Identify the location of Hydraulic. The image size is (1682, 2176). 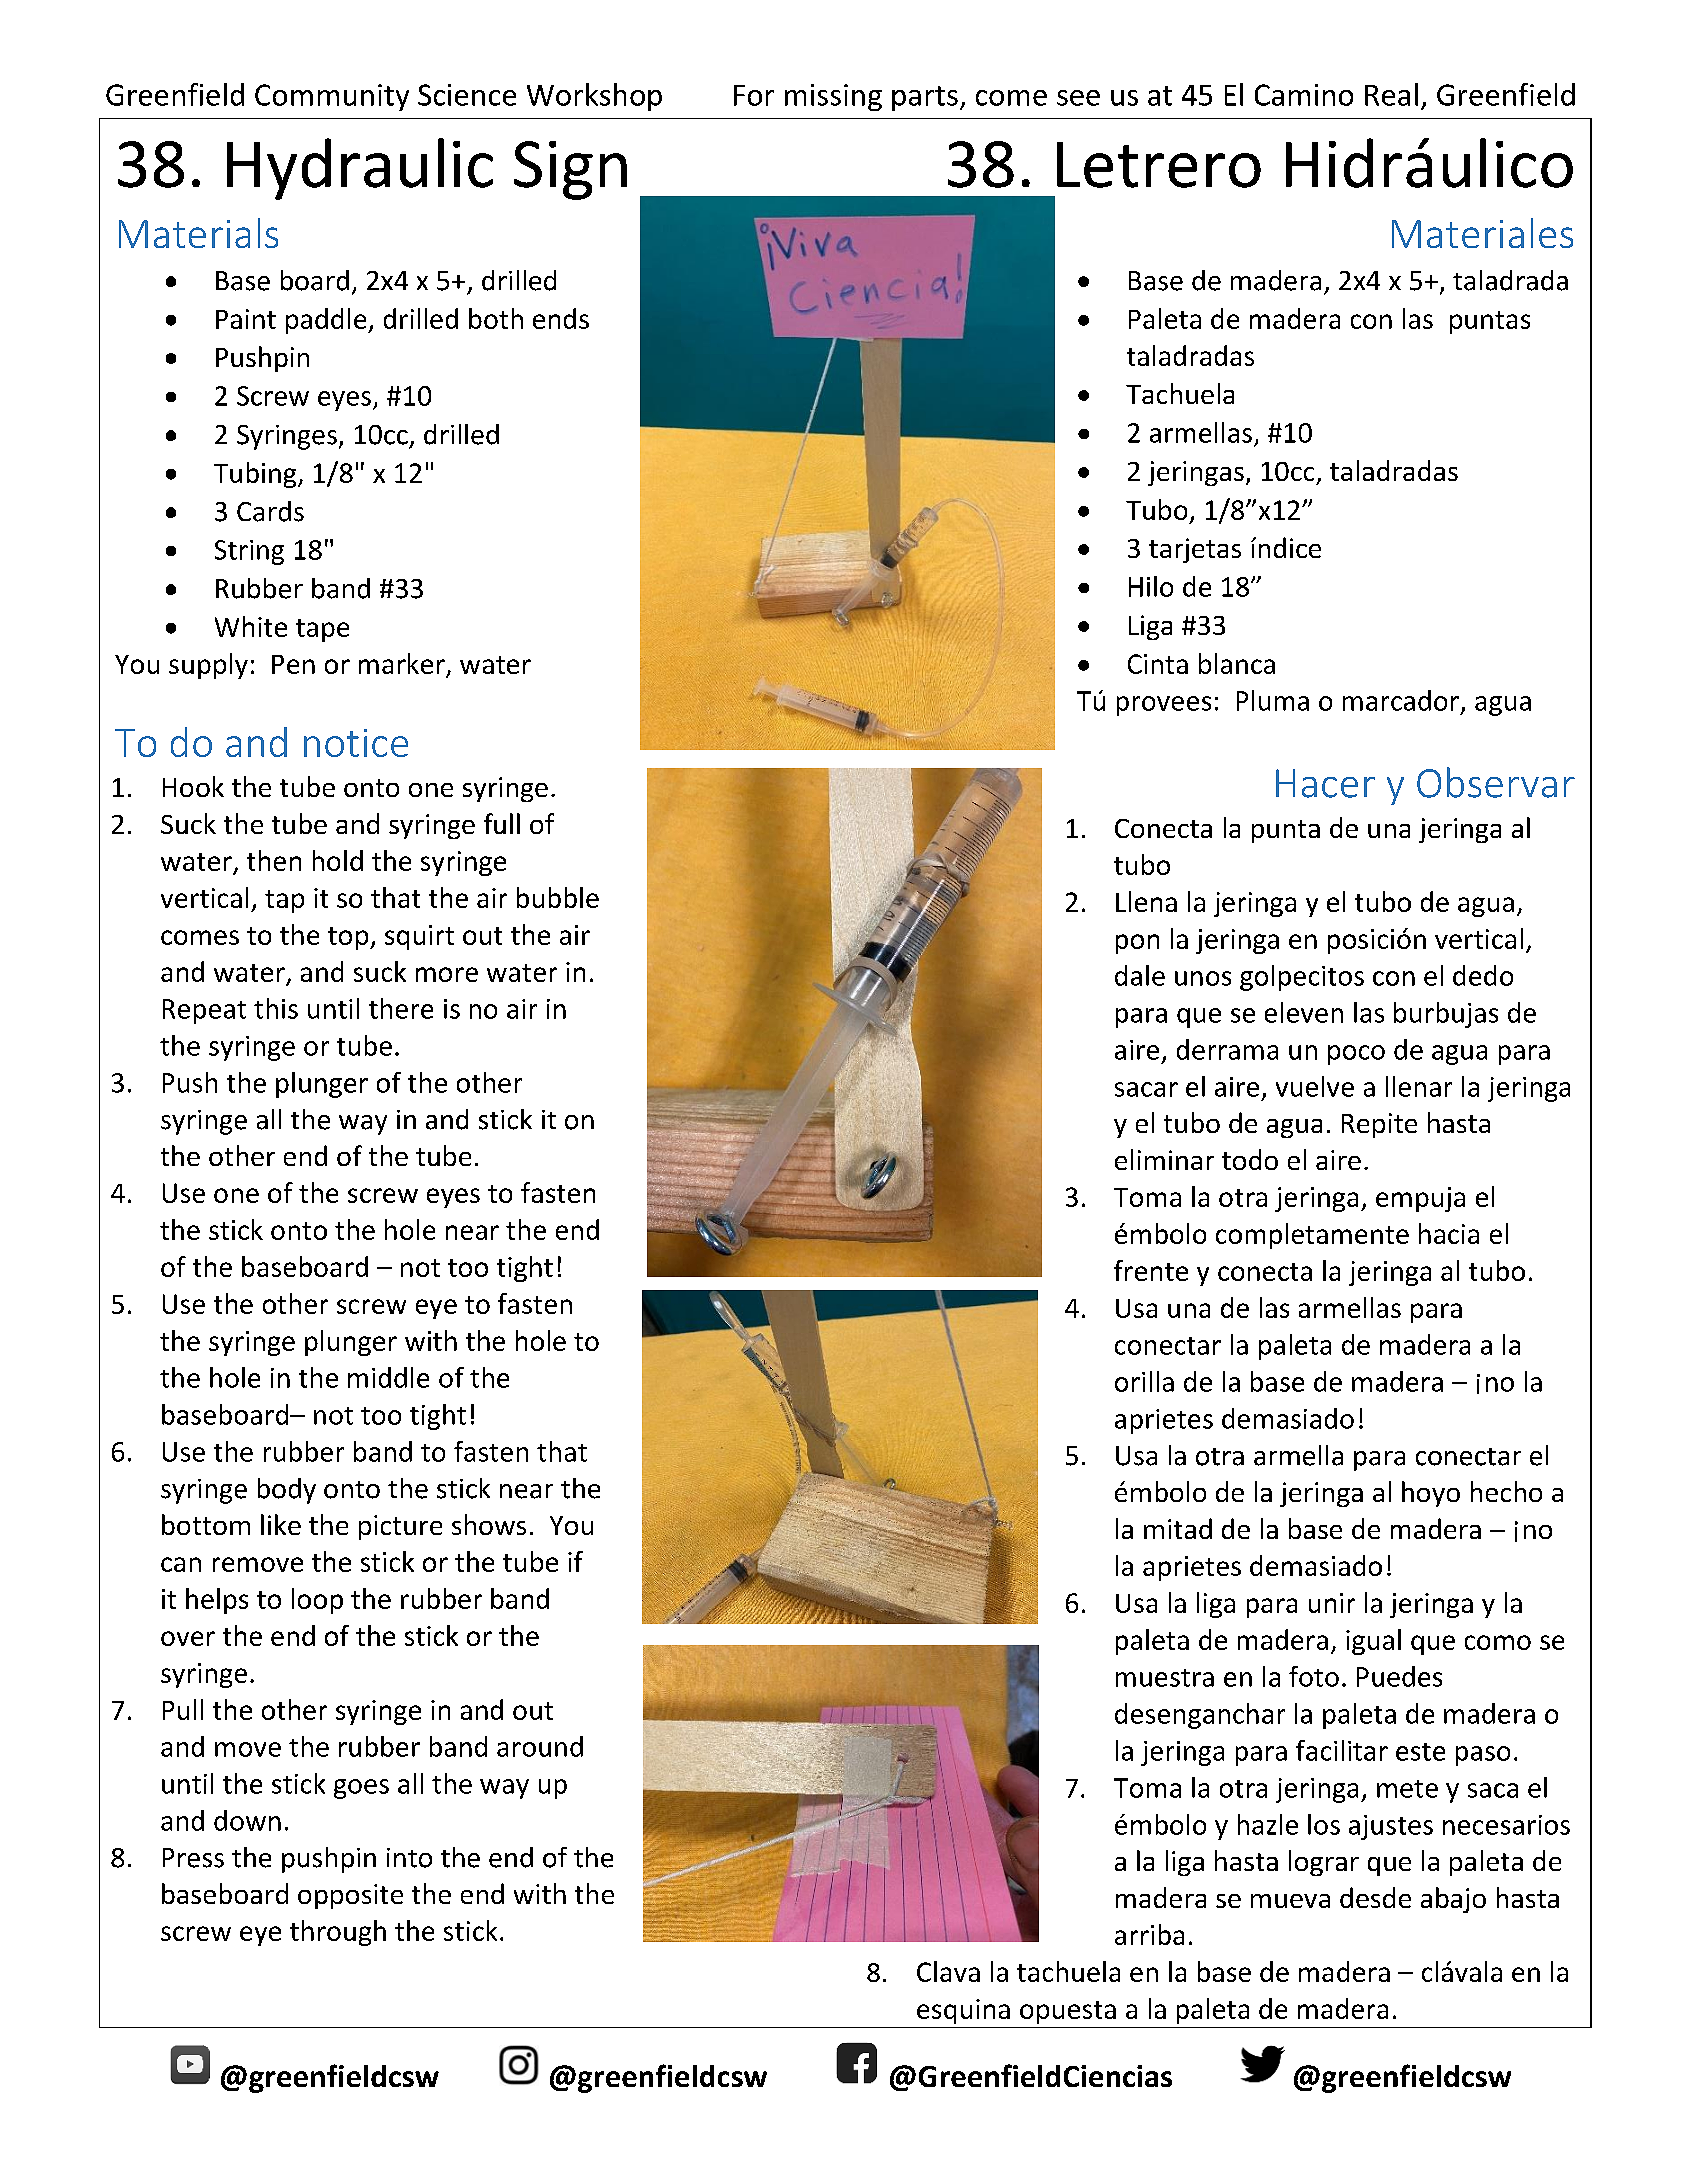
(360, 169).
